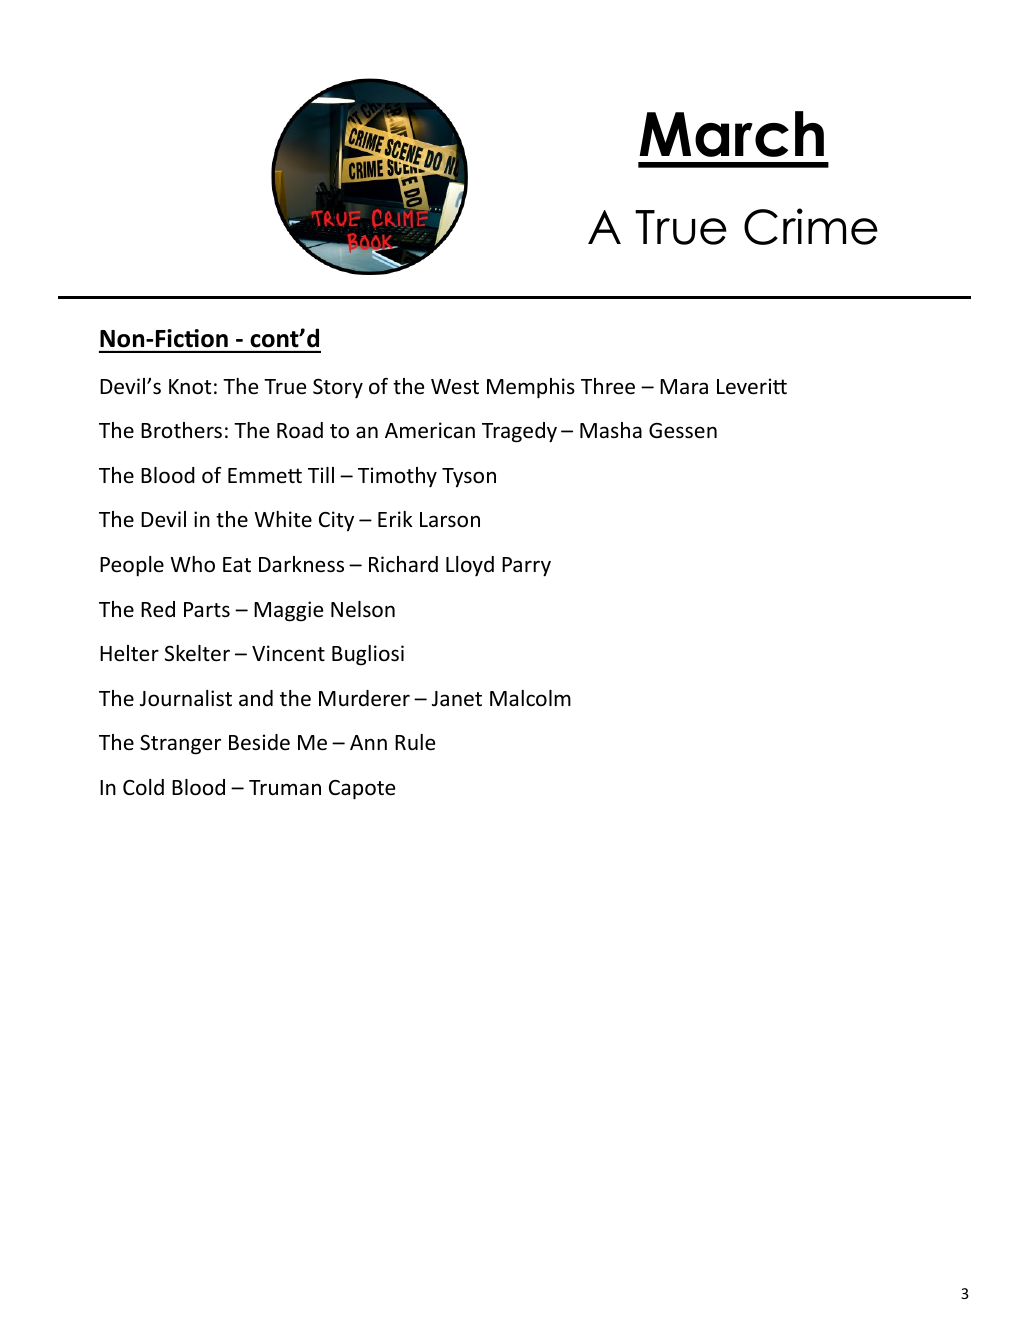  Describe the element at coordinates (531, 388) in the page. I see `Memphis` at that location.
